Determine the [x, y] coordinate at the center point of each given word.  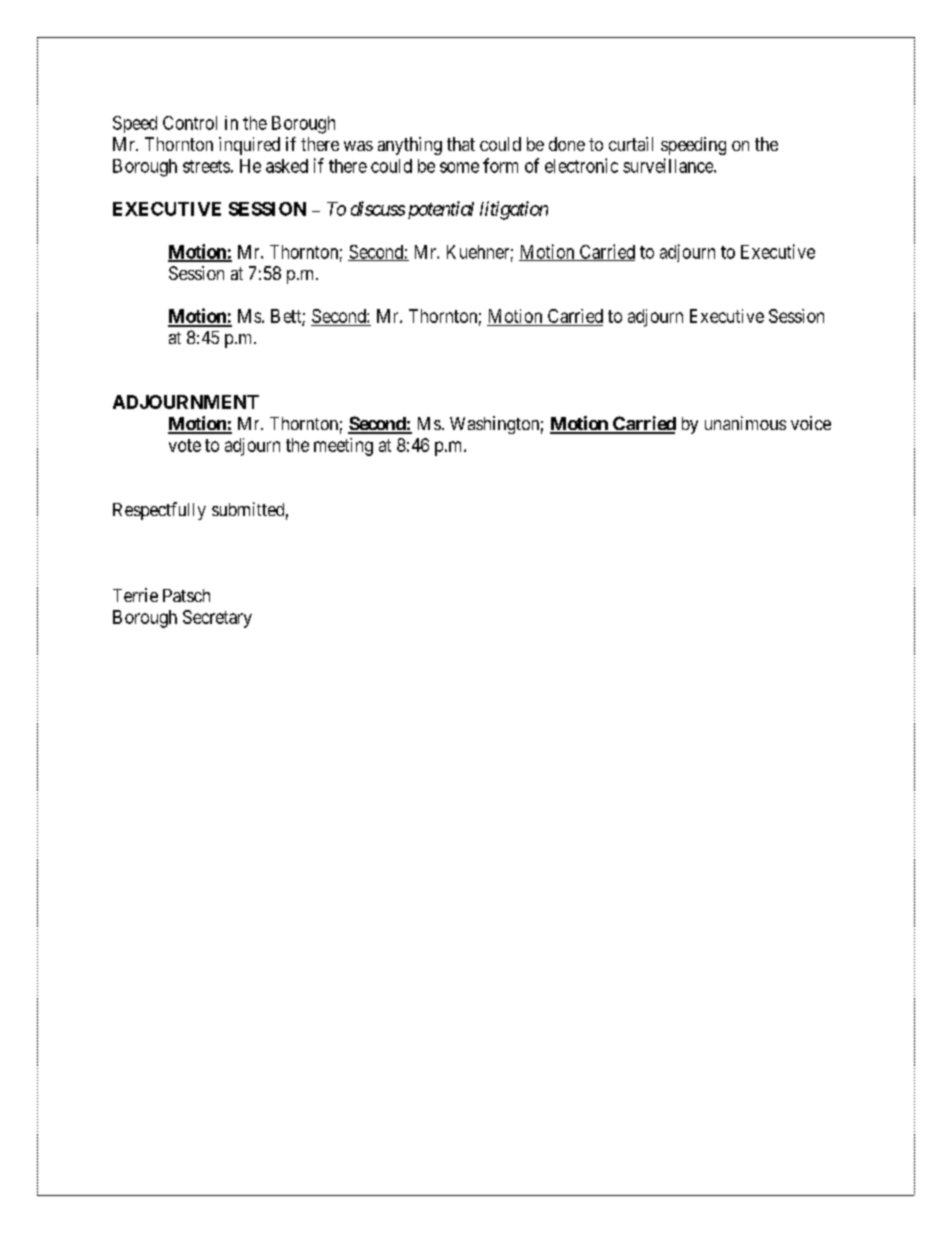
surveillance [669, 165]
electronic [581, 165]
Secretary [217, 619]
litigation [514, 210]
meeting [343, 447]
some [459, 167]
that [461, 144]
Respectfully [159, 511]
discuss [378, 208]
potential [441, 210]
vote [185, 445]
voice [811, 423]
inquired [249, 146]
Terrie [135, 595]
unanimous [745, 423]
